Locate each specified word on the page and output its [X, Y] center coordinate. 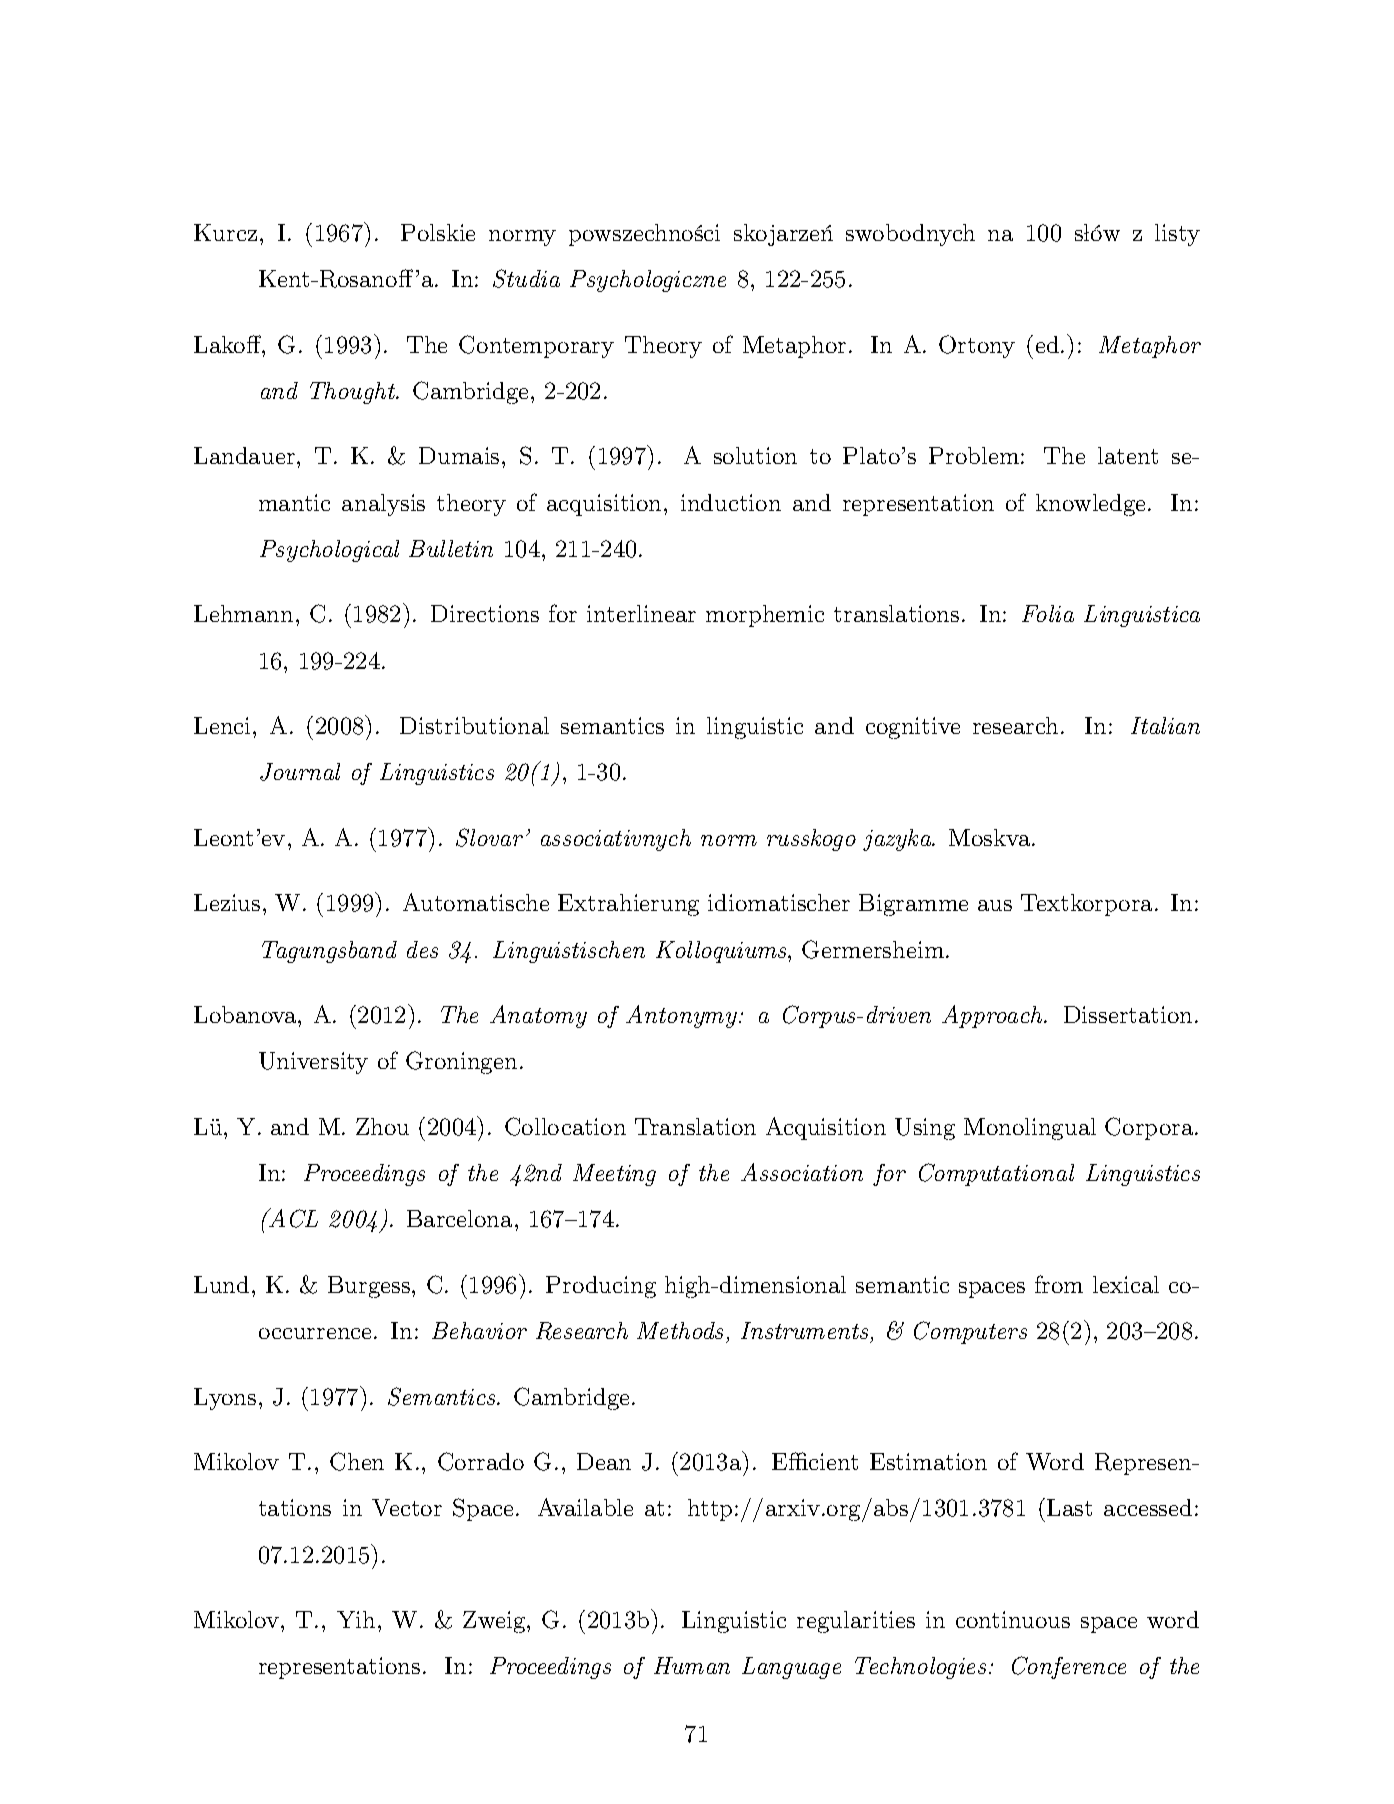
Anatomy [538, 1016]
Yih [356, 1619]
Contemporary [536, 346]
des [422, 949]
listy [1177, 235]
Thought [354, 393]
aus [995, 905]
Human [692, 1665]
